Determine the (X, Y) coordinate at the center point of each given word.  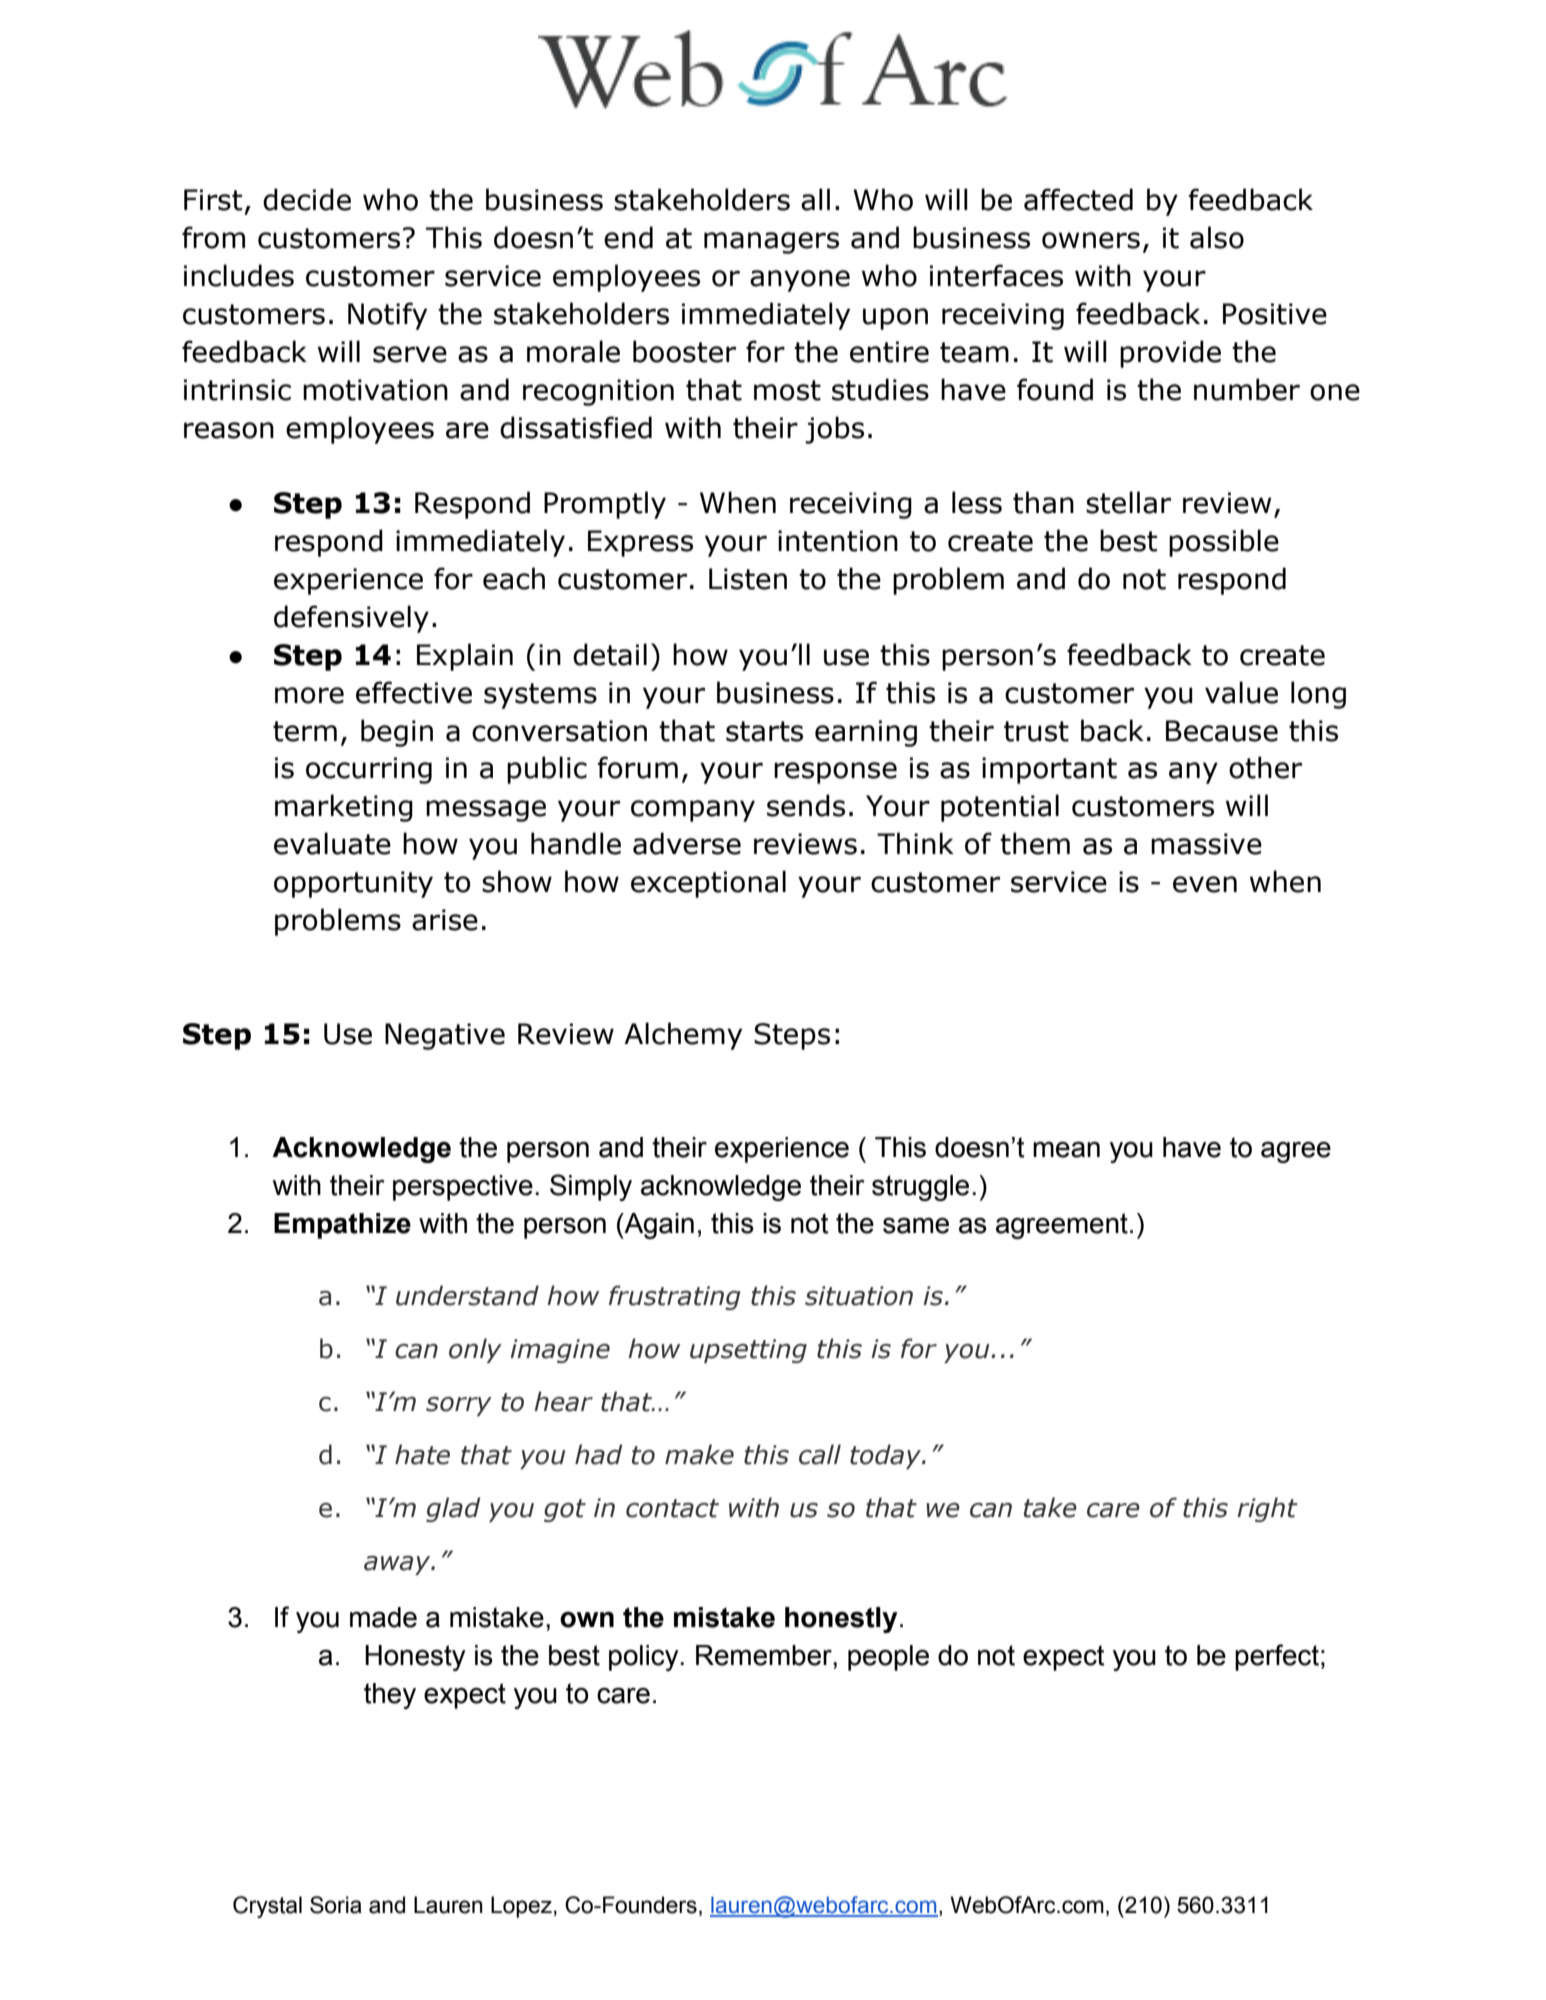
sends (806, 805)
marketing (344, 808)
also (1217, 237)
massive (1206, 844)
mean (1066, 1149)
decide (307, 199)
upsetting (748, 1351)
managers (771, 243)
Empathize (342, 1226)
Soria (336, 1905)
